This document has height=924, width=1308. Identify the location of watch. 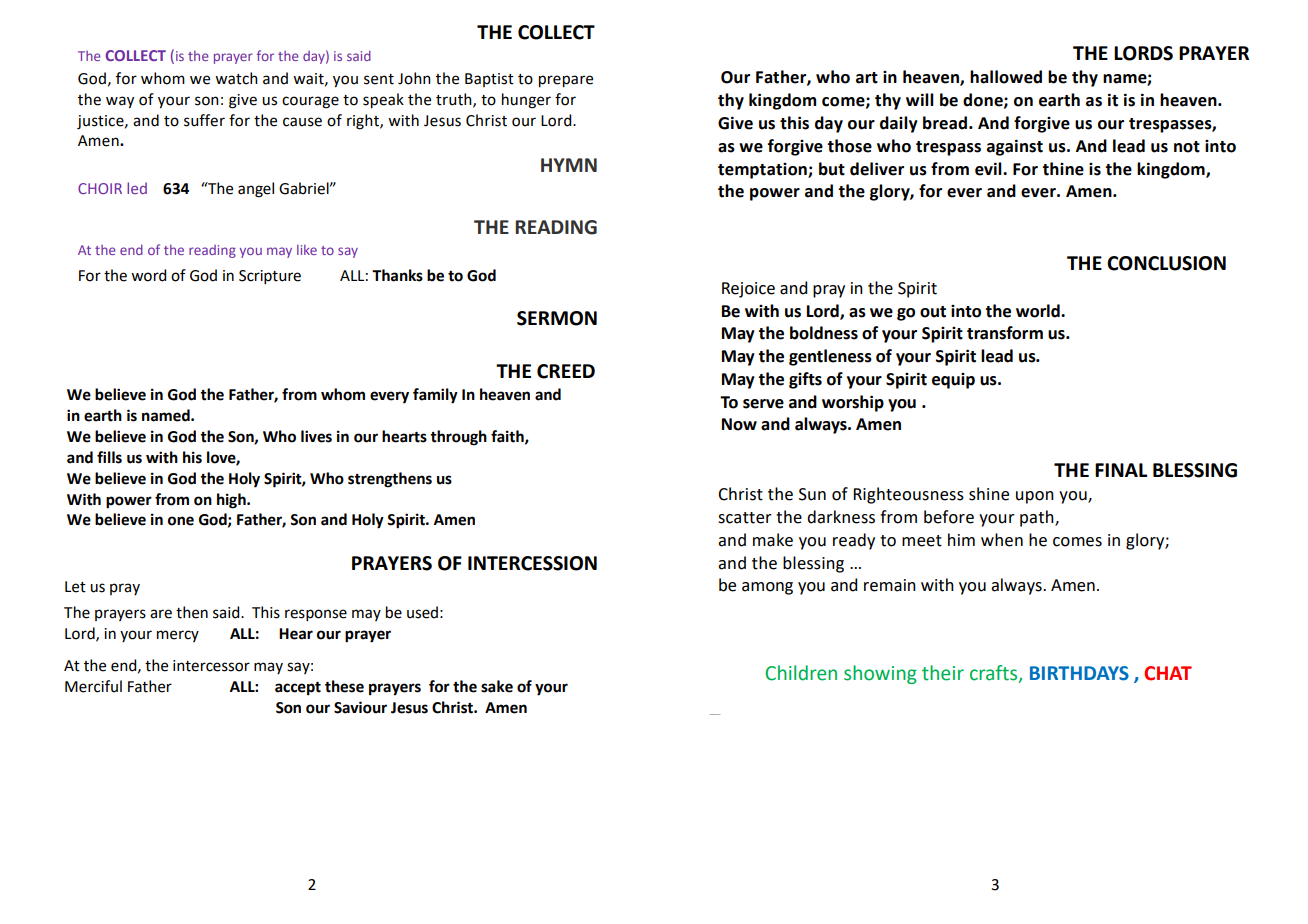
(236, 78).
